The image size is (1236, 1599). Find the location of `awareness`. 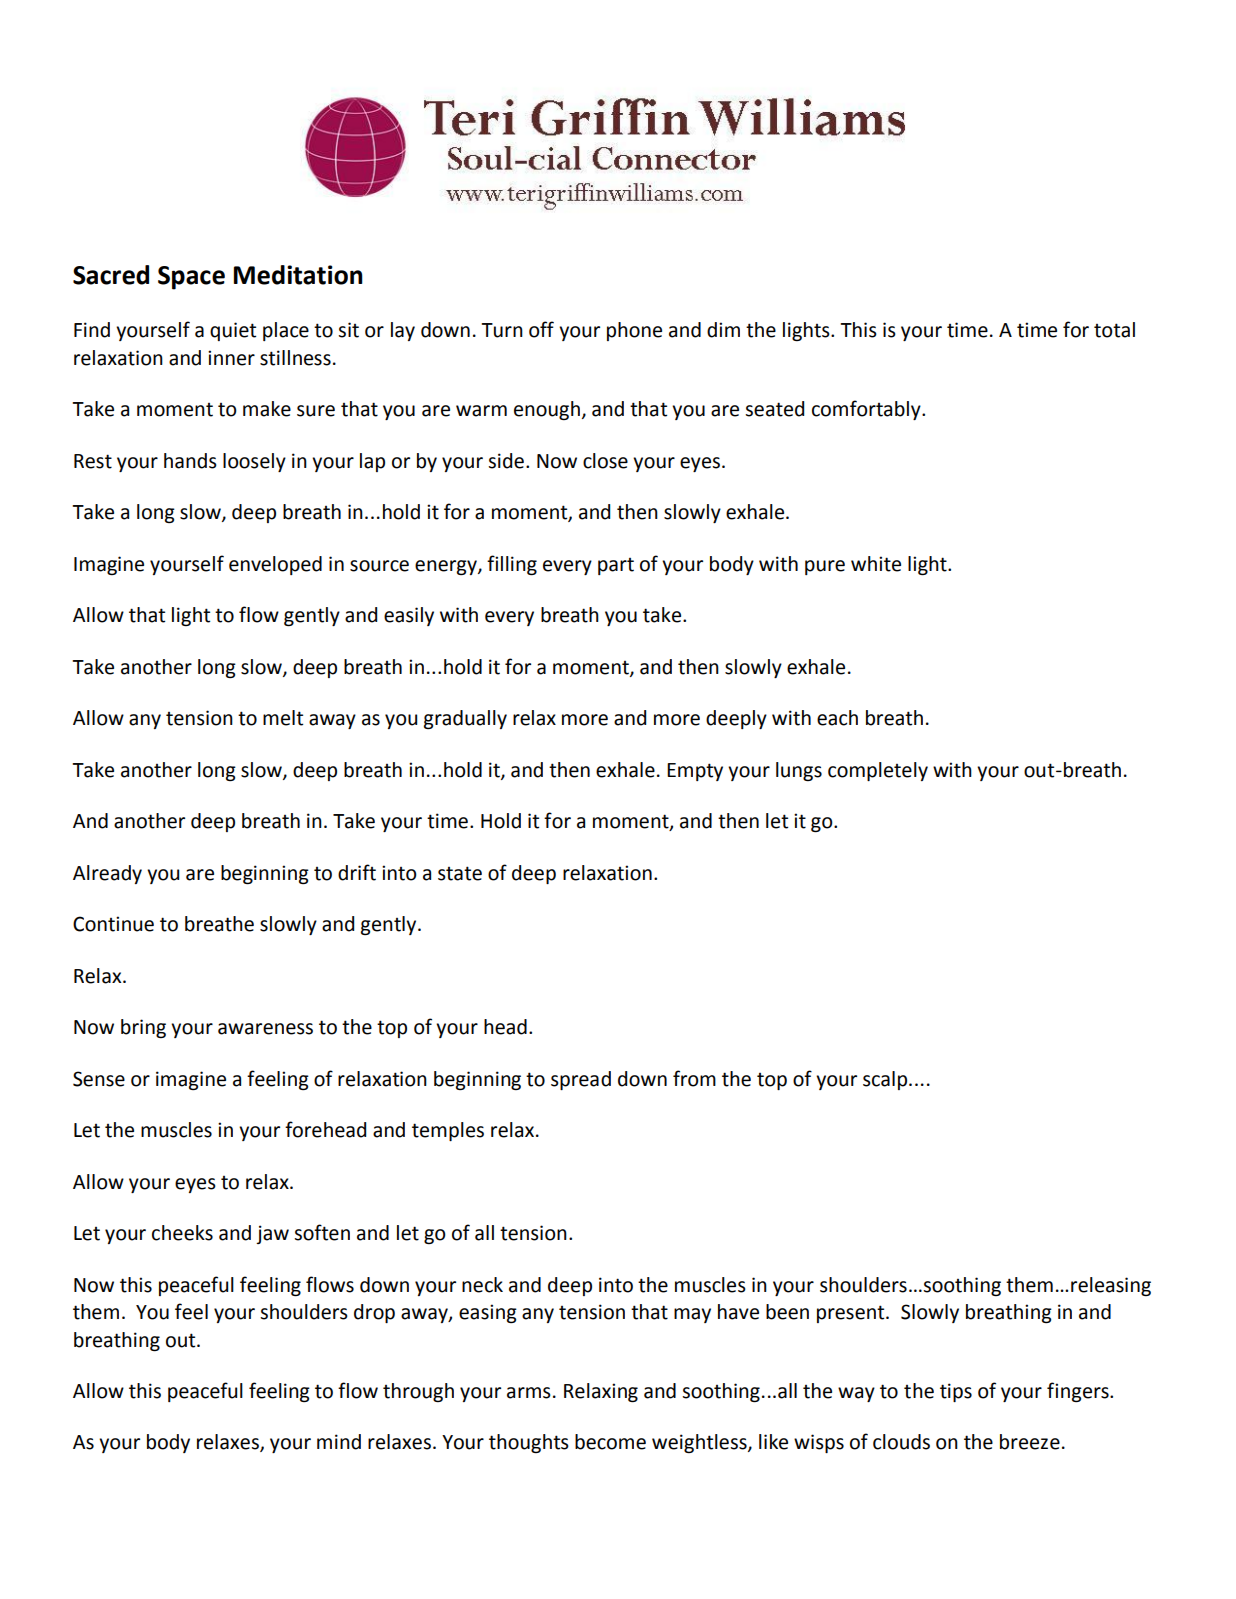

awareness is located at coordinates (265, 1029).
